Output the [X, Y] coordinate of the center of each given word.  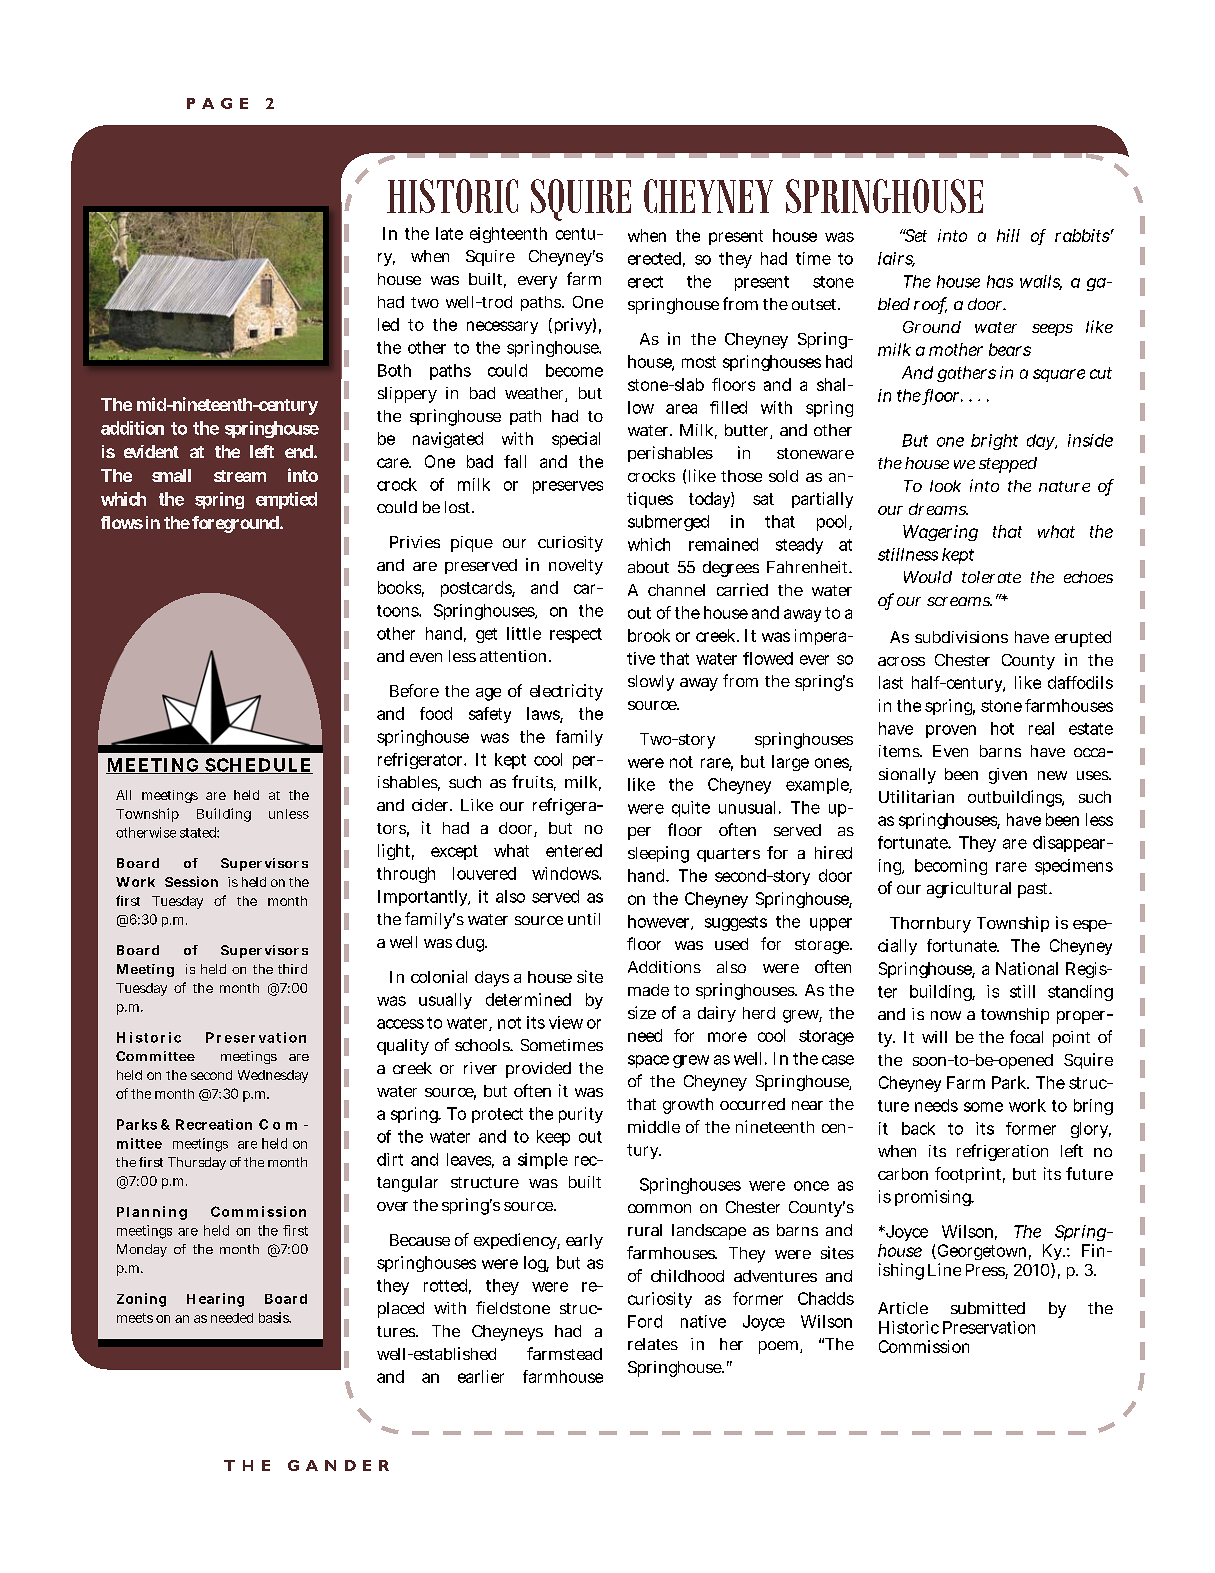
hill [1008, 235]
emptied [286, 500]
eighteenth [508, 235]
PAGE [217, 103]
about [648, 567]
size [642, 1012]
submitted [988, 1308]
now [946, 1015]
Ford [645, 1321]
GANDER [338, 1465]
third [292, 969]
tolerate [991, 577]
